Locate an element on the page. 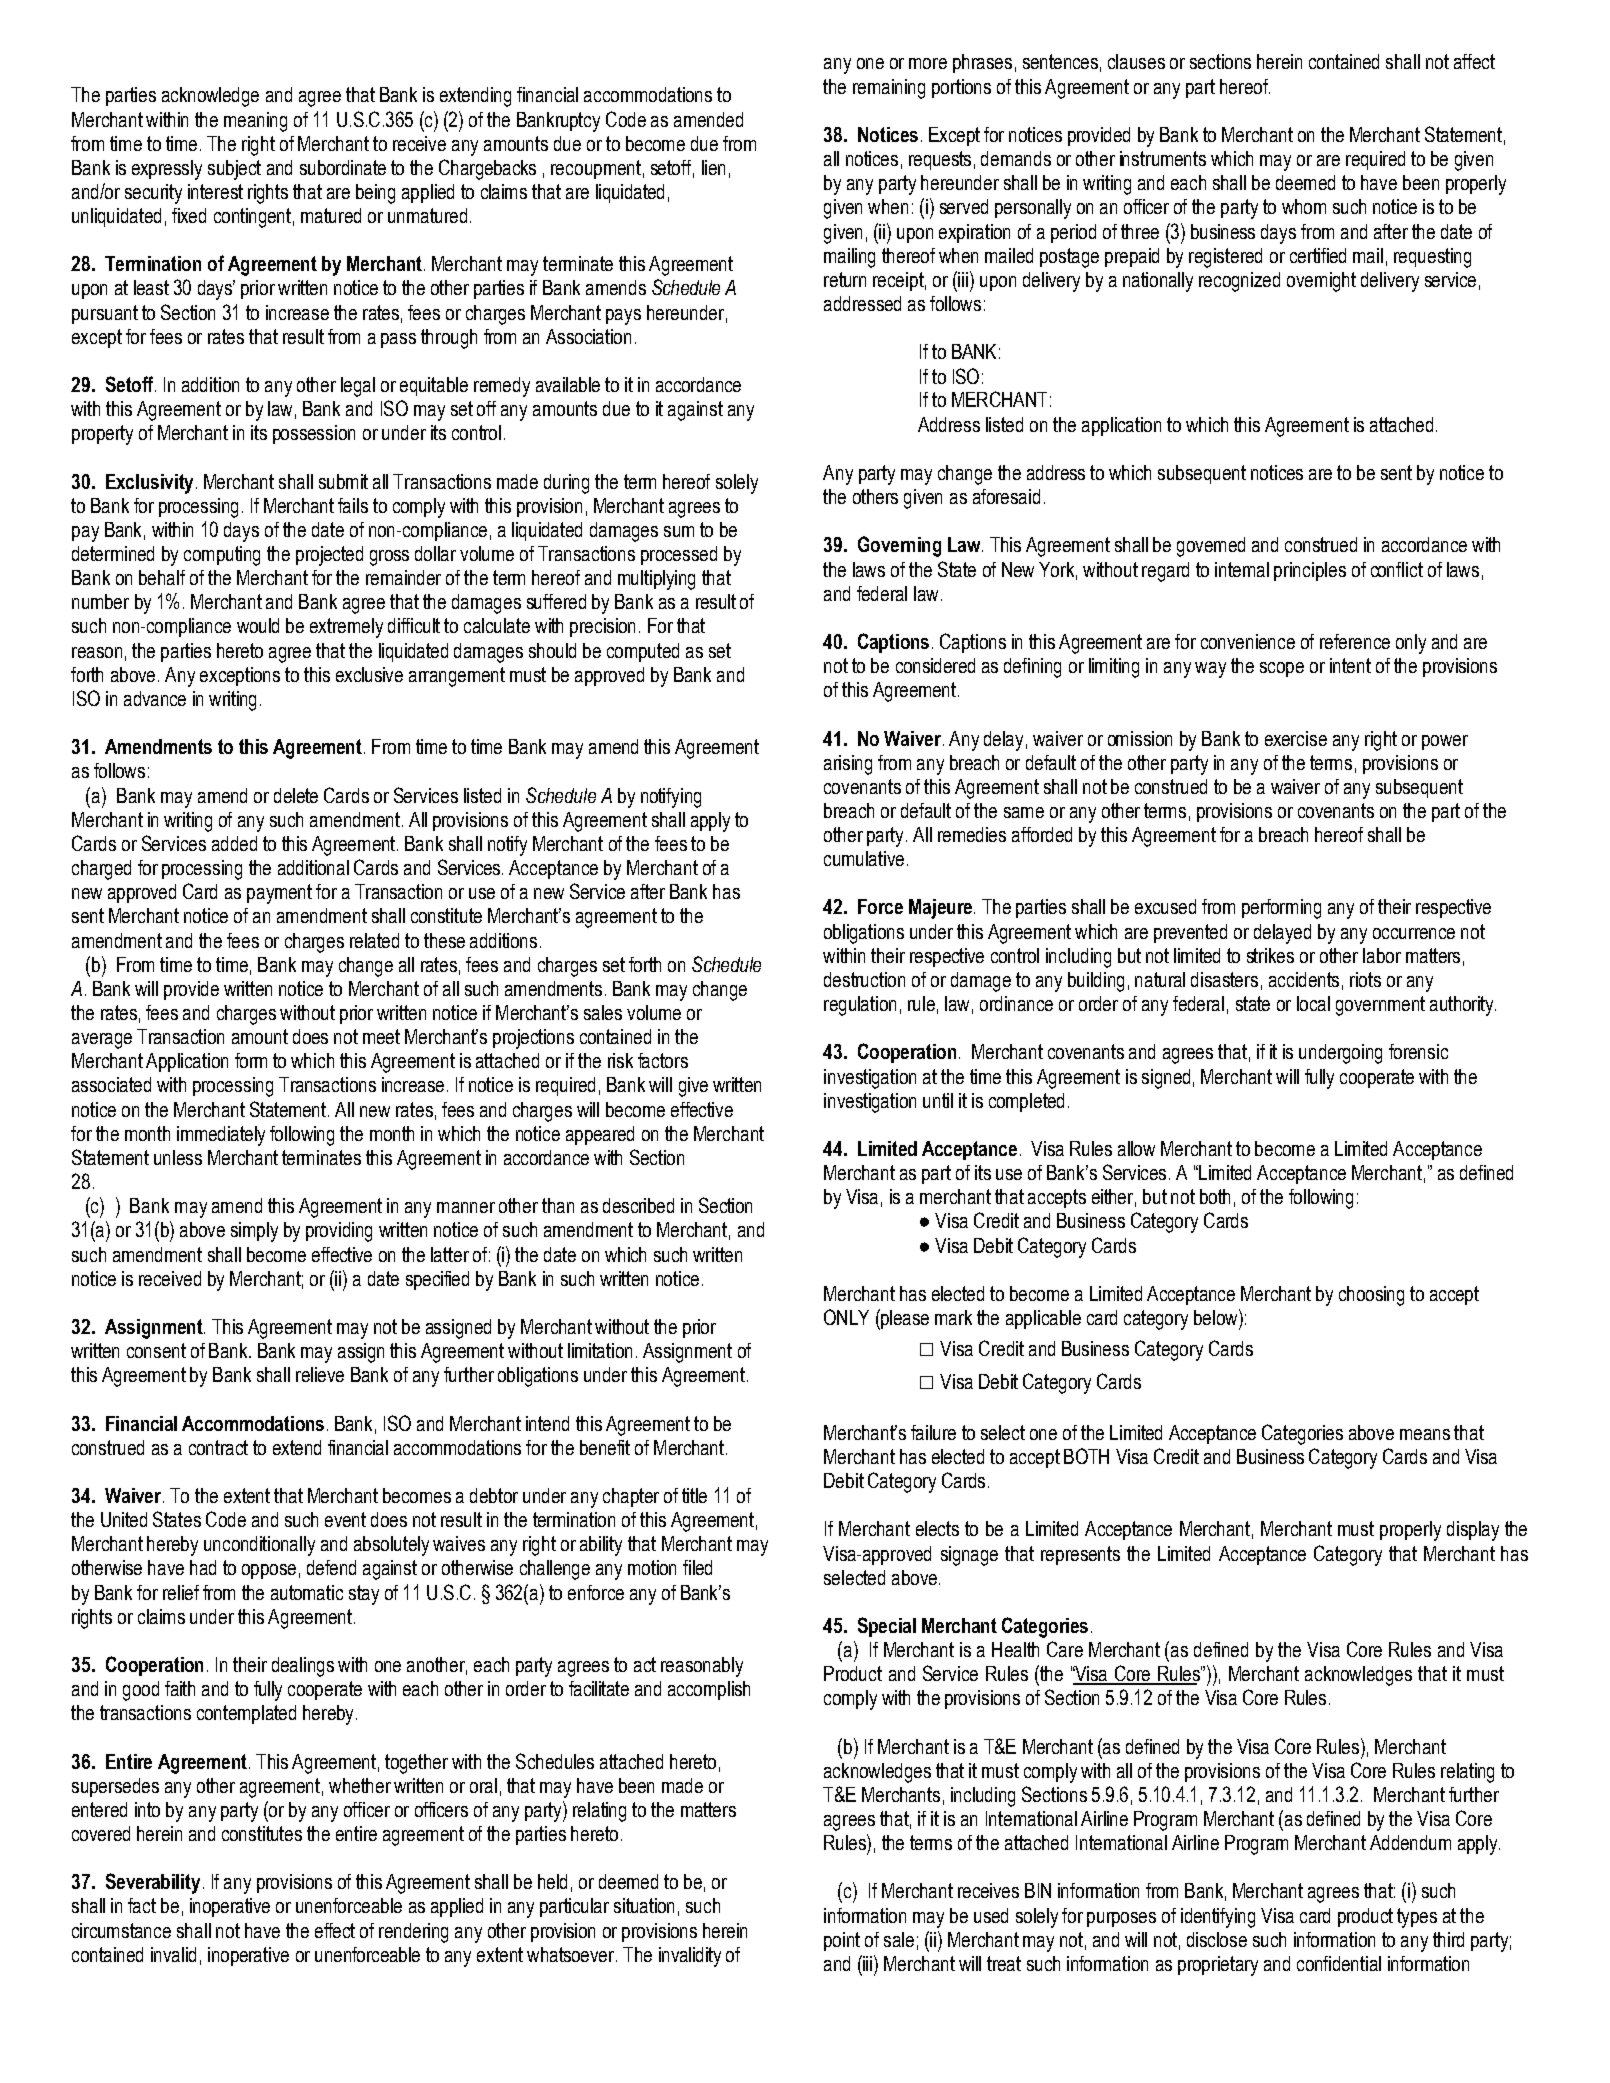 The height and width of the image is (2083, 1610). point is located at coordinates (842, 1941).
